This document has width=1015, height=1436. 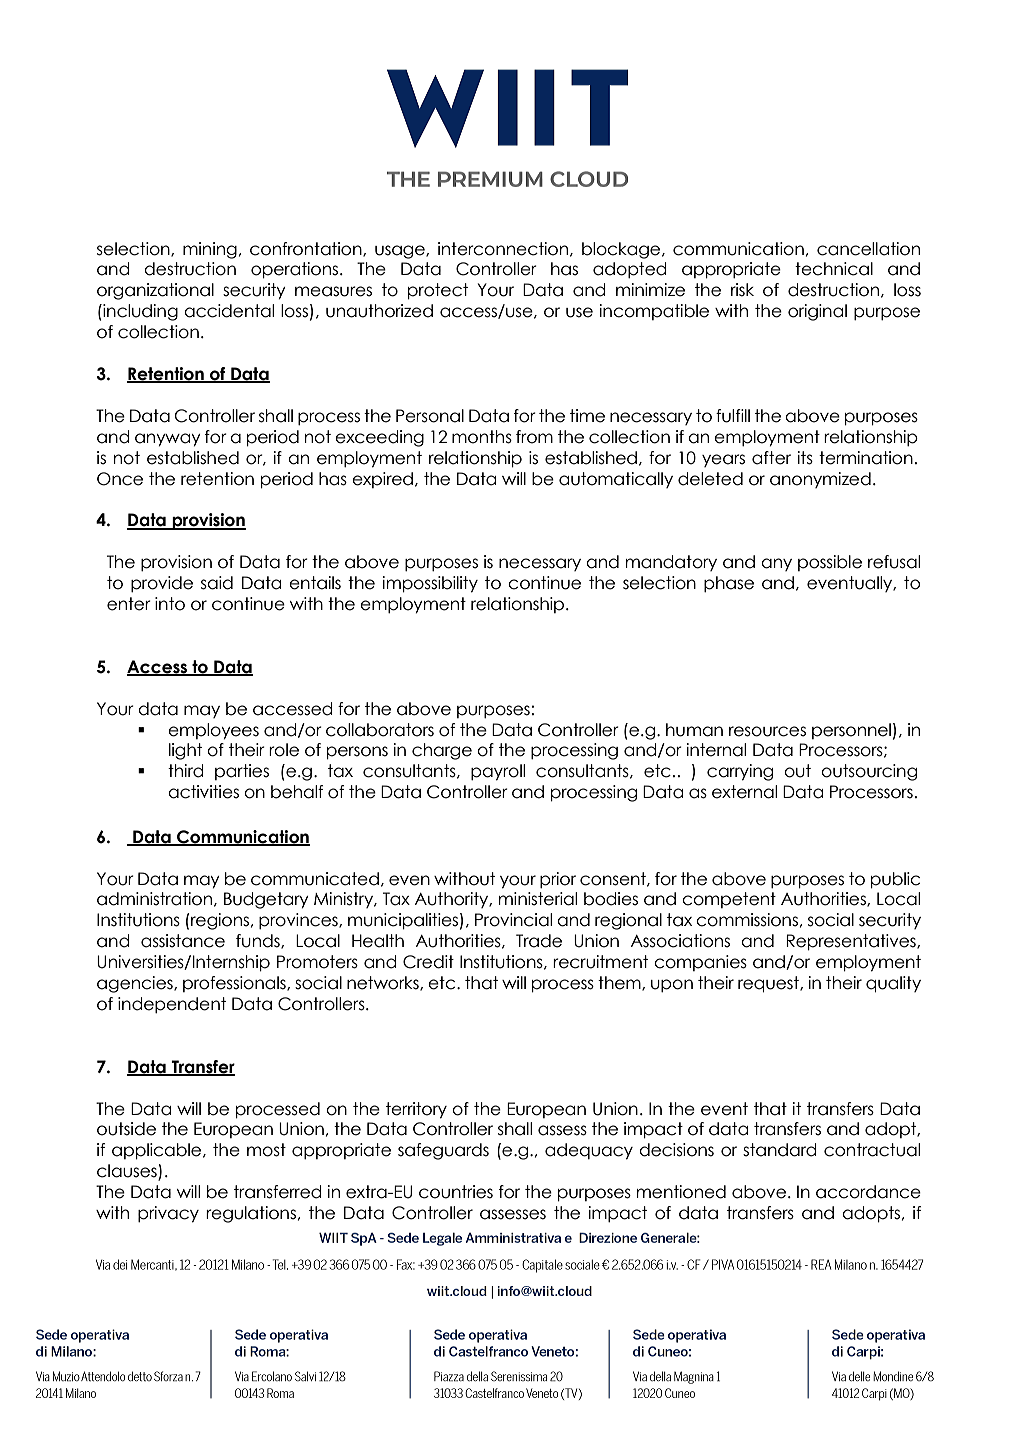 I want to click on competent, so click(x=729, y=900).
